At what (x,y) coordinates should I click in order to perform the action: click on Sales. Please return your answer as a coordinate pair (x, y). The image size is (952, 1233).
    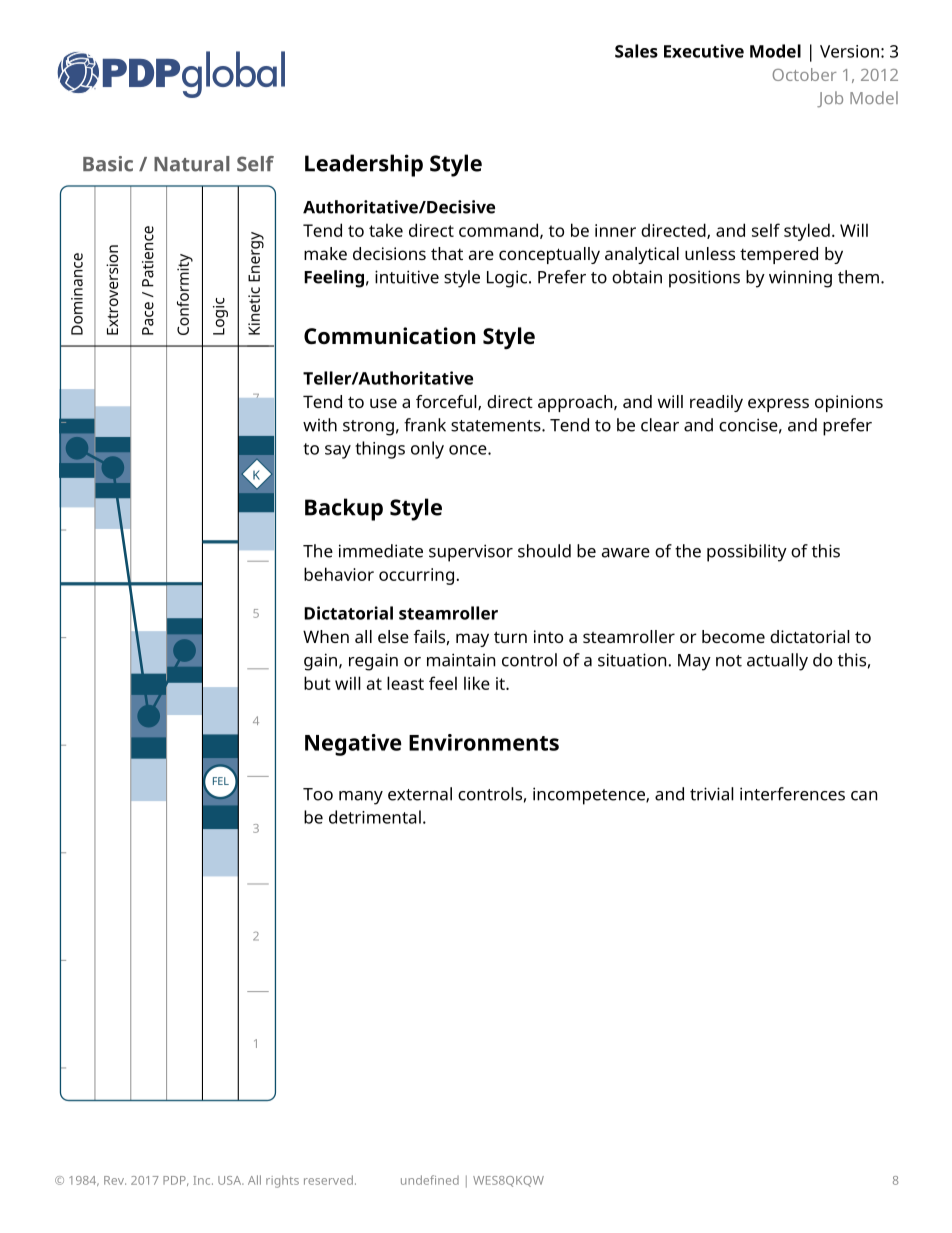
    Looking at the image, I should click on (636, 51).
